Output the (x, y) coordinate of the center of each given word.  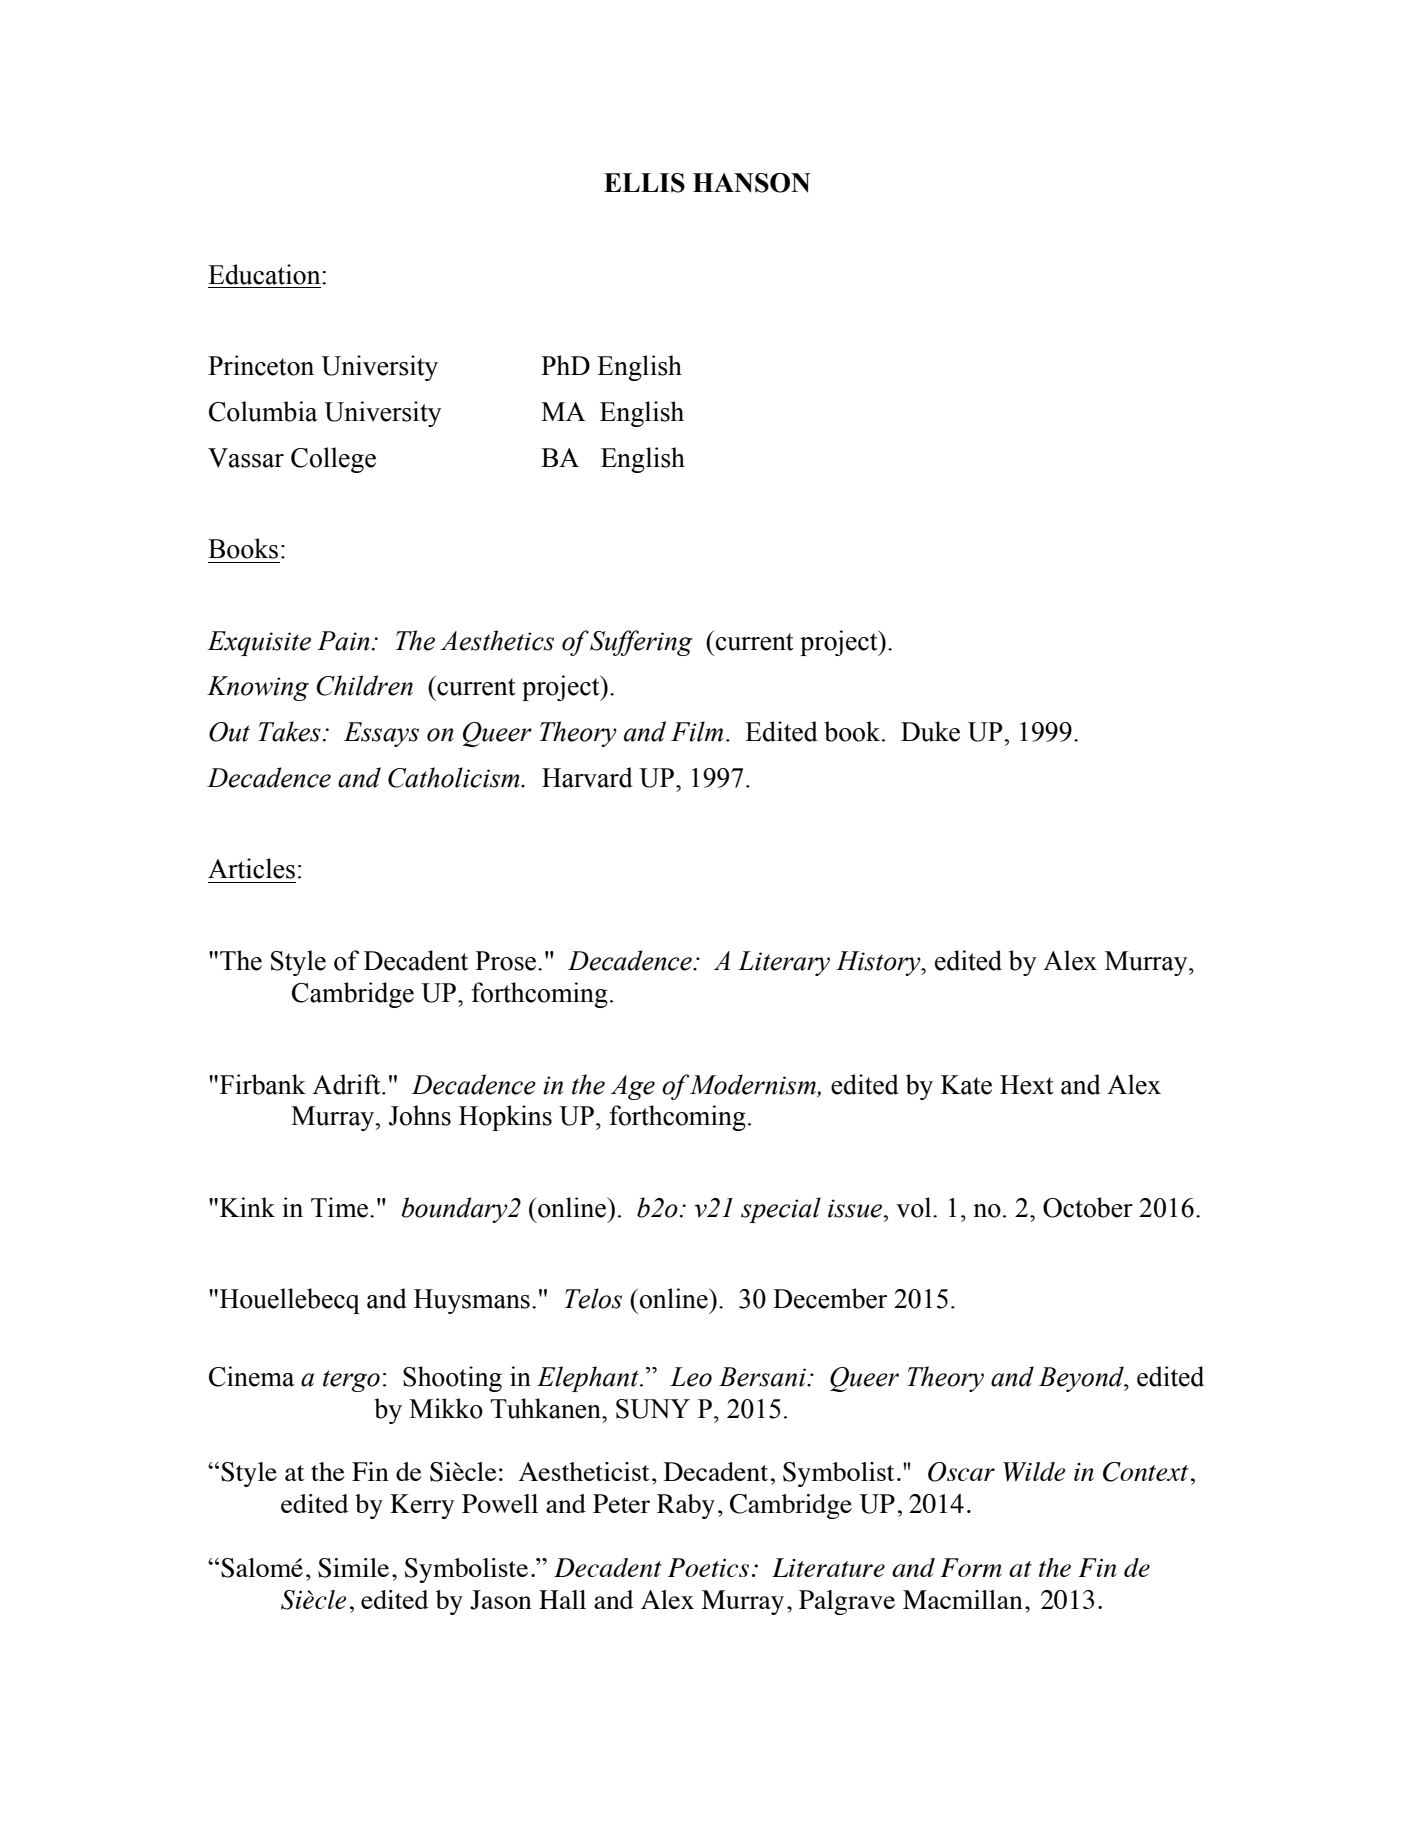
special (781, 1210)
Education (265, 274)
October (1088, 1207)
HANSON (752, 183)
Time (341, 1207)
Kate (966, 1085)
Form (971, 1567)
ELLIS (644, 183)
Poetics (708, 1567)
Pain (343, 641)
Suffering (641, 643)
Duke (930, 731)
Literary (784, 963)
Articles (251, 868)
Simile (353, 1568)
